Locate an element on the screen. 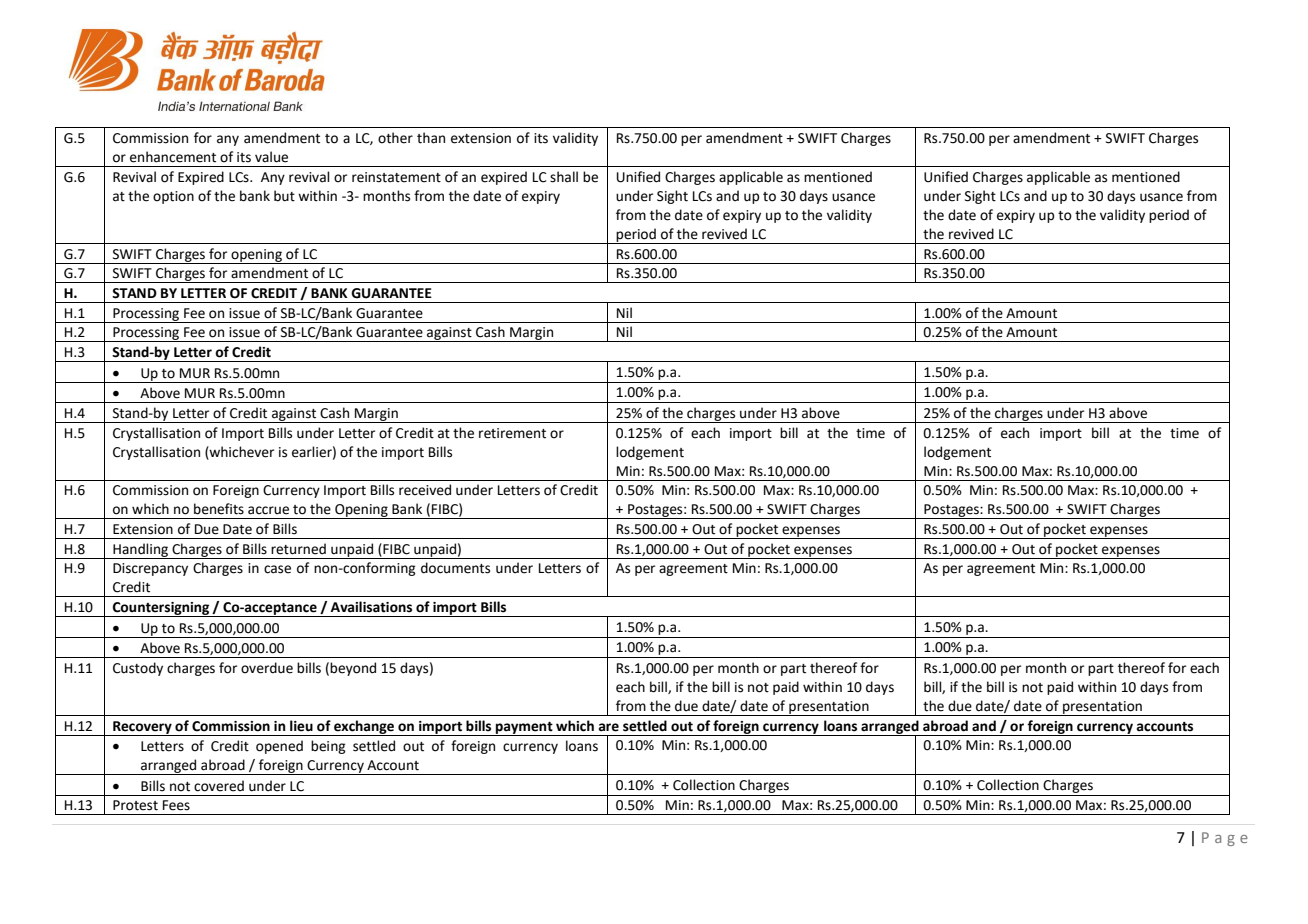  received is located at coordinates (425, 490).
